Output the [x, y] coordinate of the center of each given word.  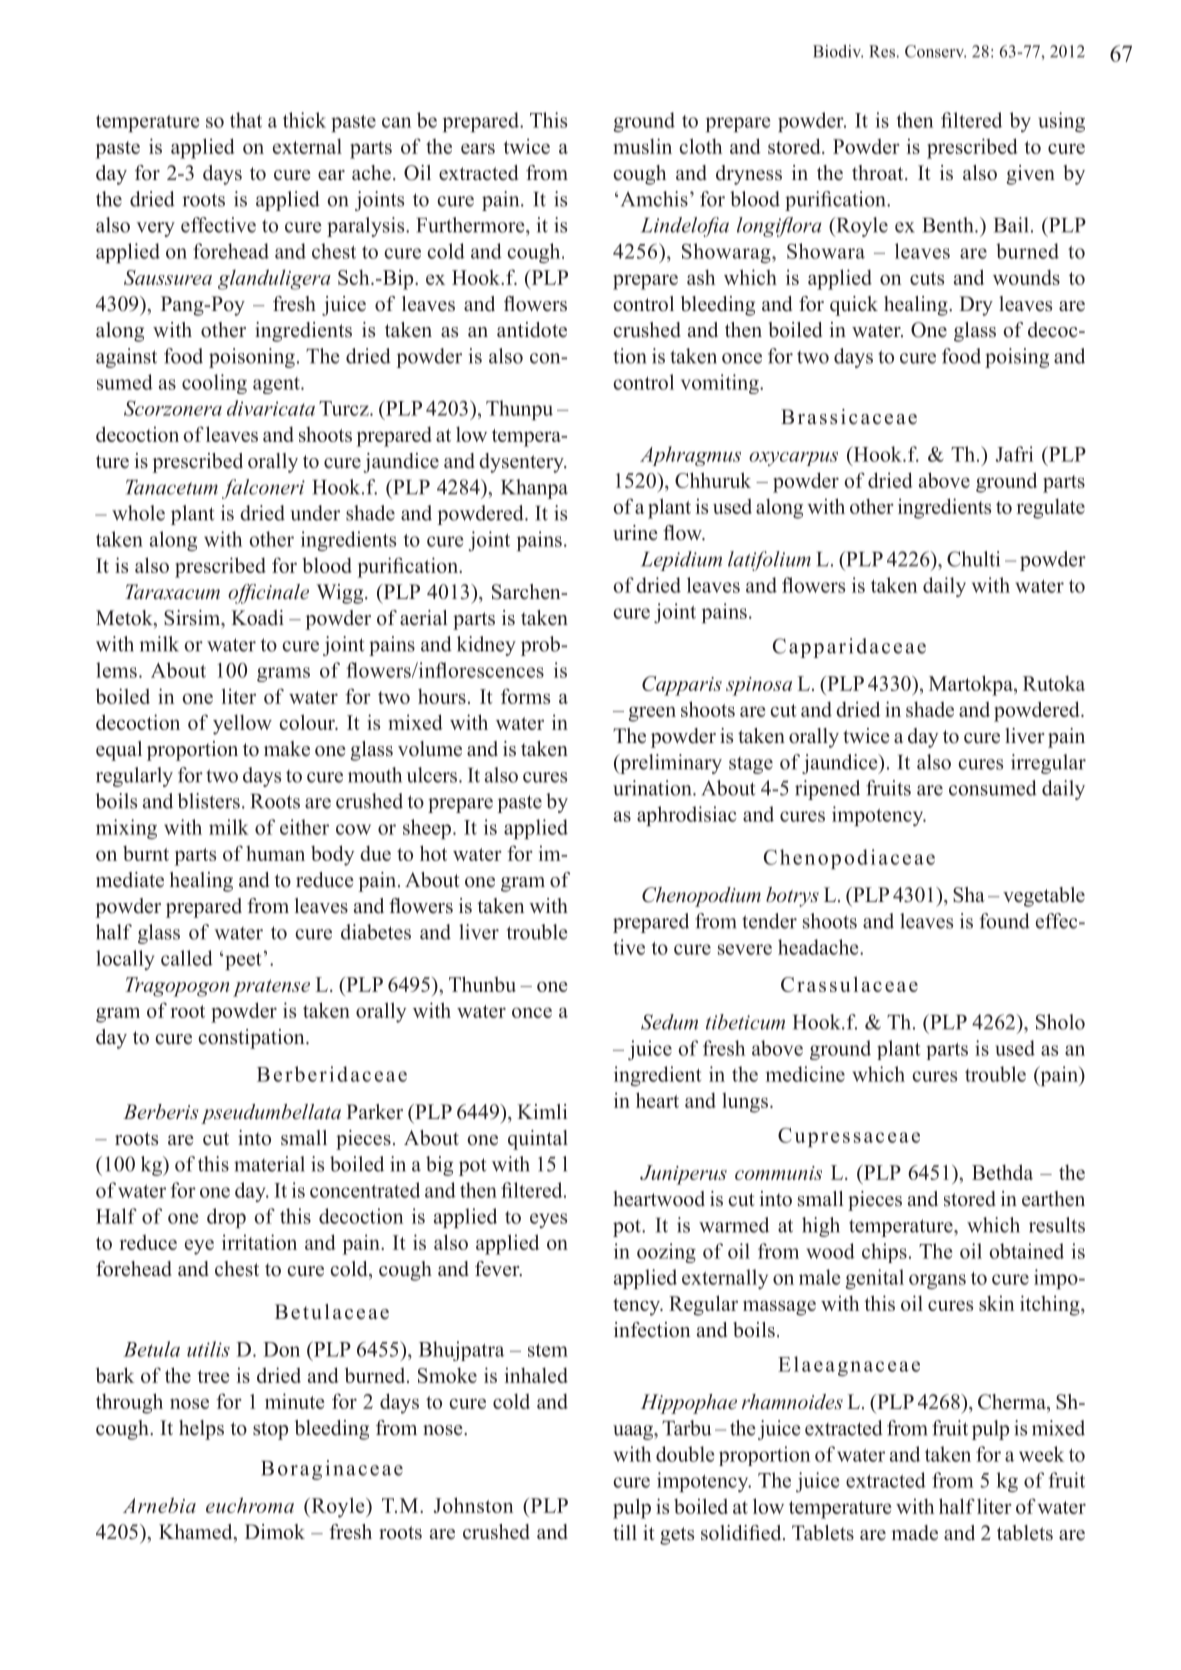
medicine [805, 1074]
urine [635, 533]
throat [879, 173]
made [914, 1533]
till [625, 1532]
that [246, 120]
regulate [1051, 508]
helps [201, 1430]
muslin [642, 146]
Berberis [161, 1111]
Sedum [669, 1022]
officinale [268, 594]
